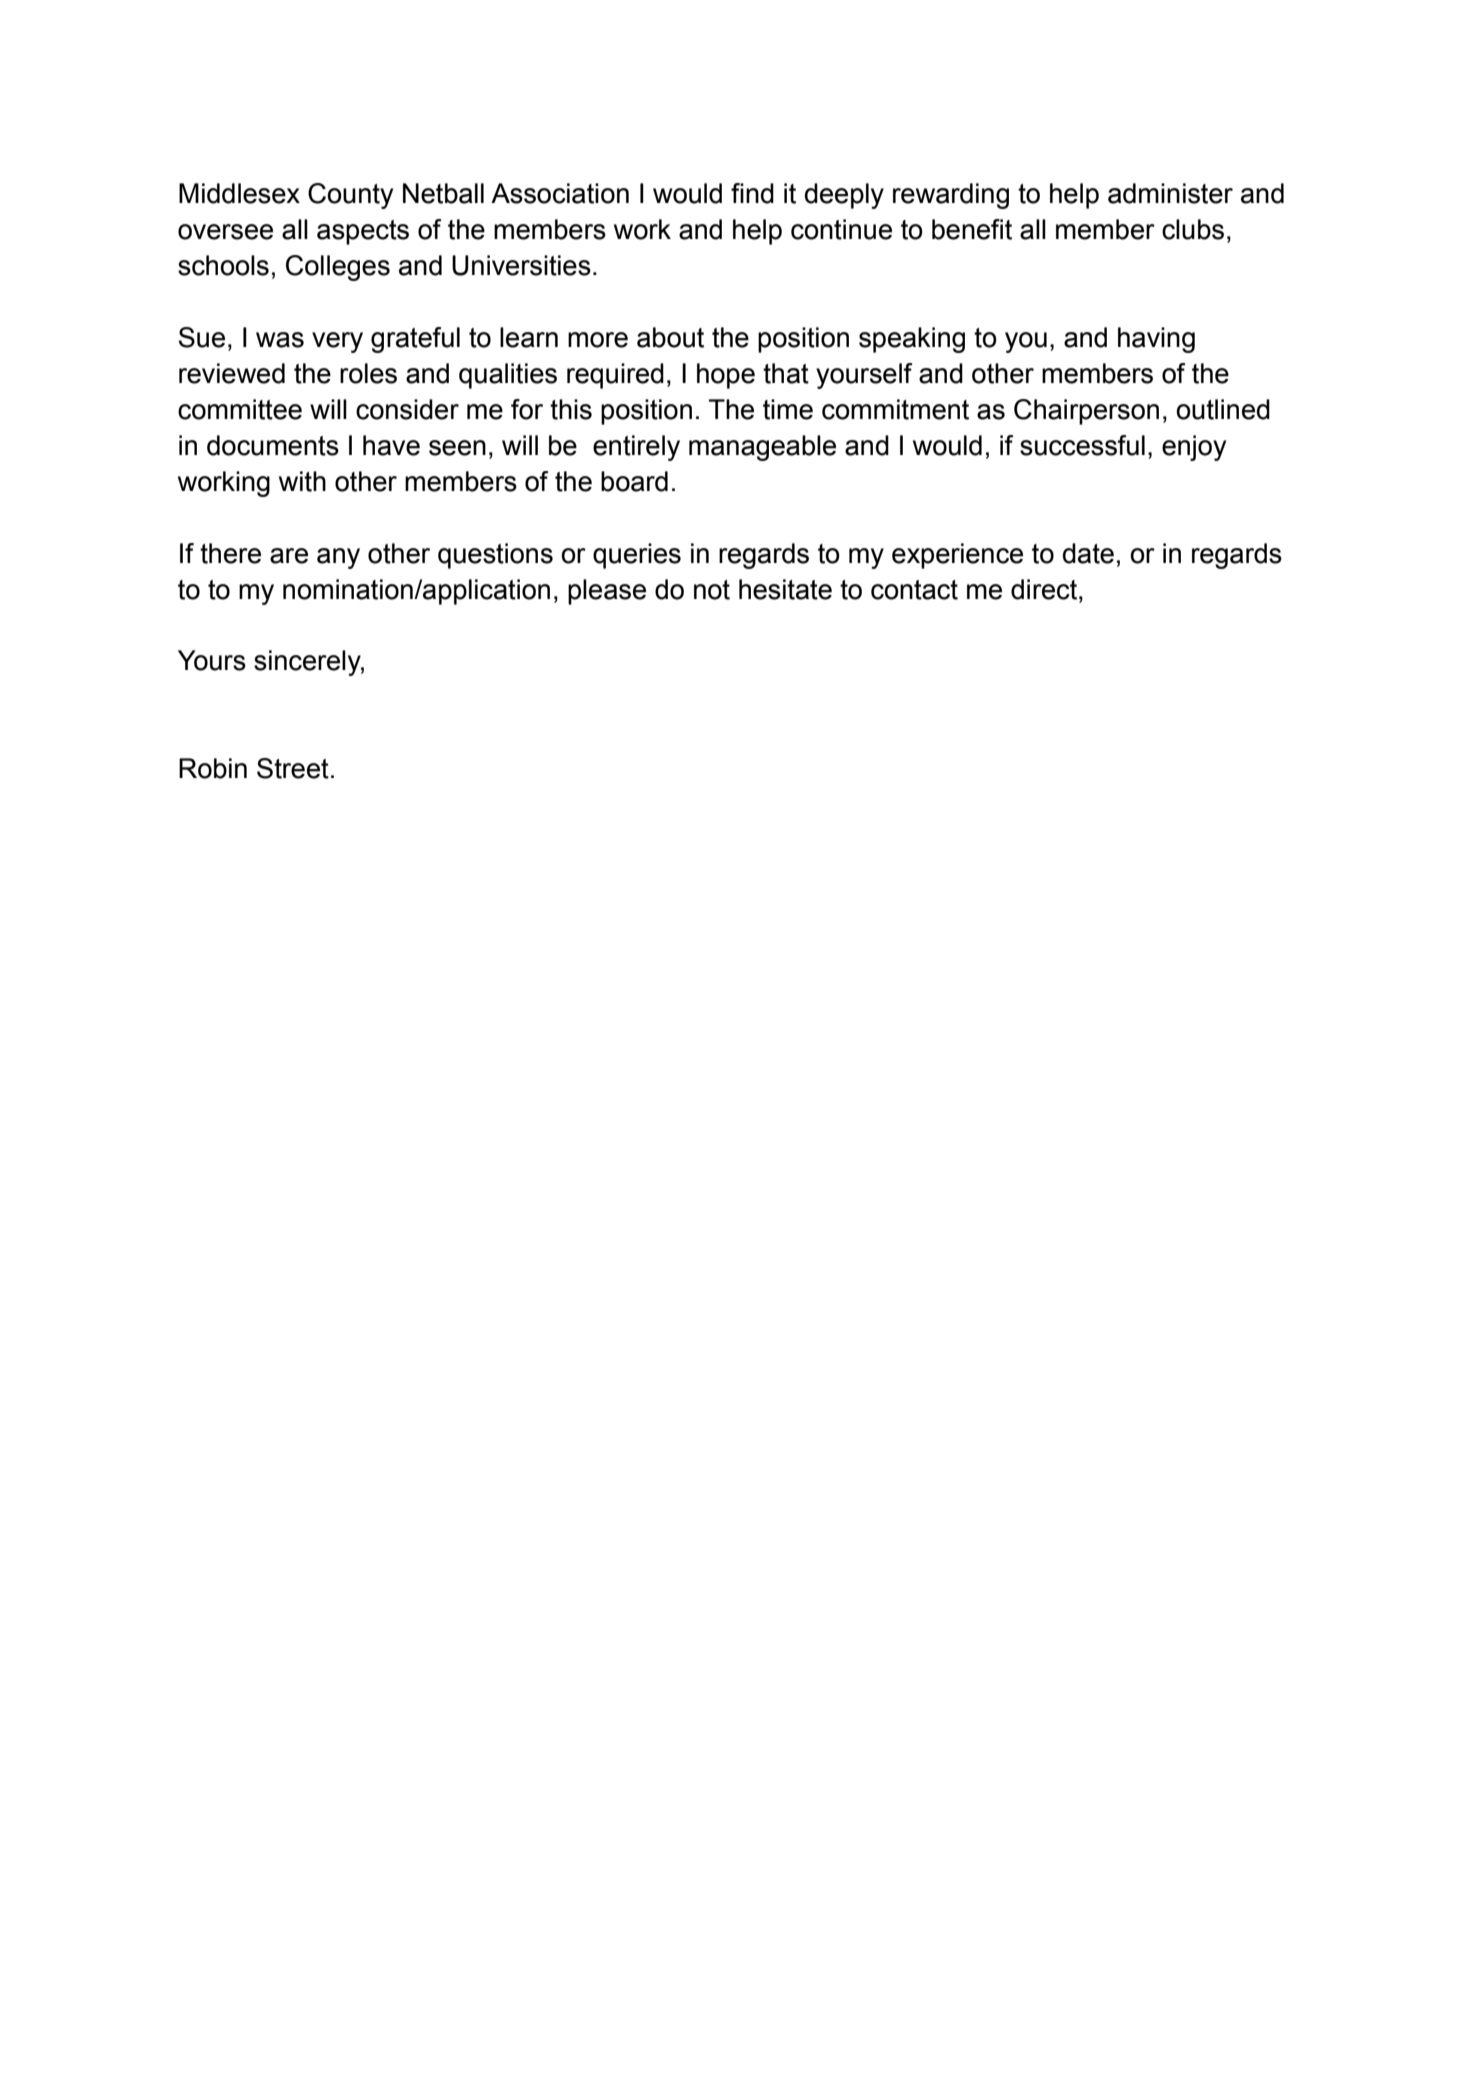 The height and width of the page is (2080, 1472). What do you see at coordinates (293, 768) in the page?
I see `Street` at bounding box center [293, 768].
